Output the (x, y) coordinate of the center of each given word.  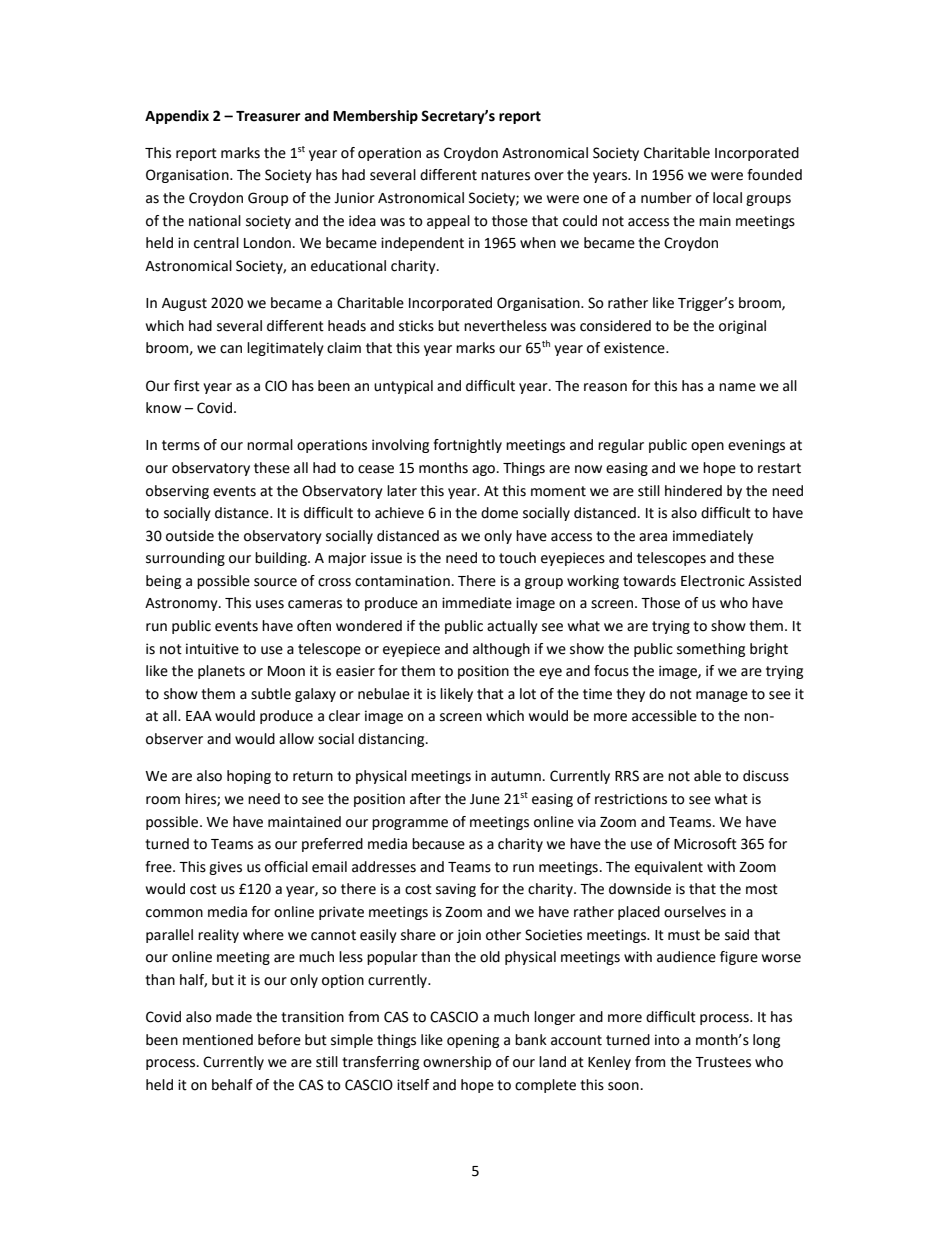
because (438, 844)
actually (512, 627)
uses (270, 604)
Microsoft (705, 844)
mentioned (218, 1040)
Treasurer (268, 116)
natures (505, 175)
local (727, 198)
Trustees (723, 1062)
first (187, 386)
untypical (403, 387)
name (737, 387)
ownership (457, 1063)
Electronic (713, 581)
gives (225, 868)
